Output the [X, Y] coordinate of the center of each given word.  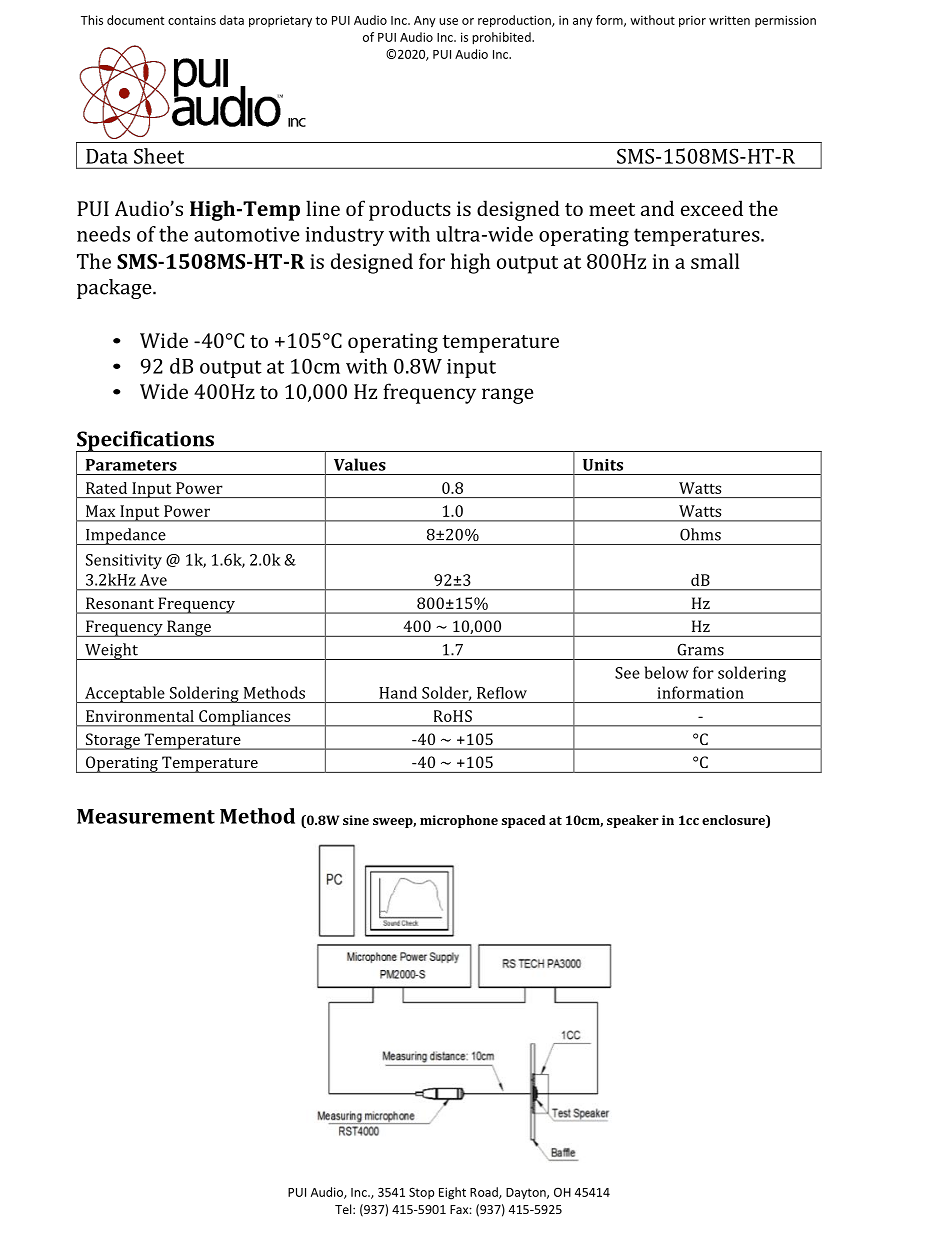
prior [692, 21]
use [448, 21]
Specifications [146, 442]
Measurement [146, 816]
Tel [344, 1209]
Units [603, 465]
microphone [459, 821]
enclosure [734, 820]
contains [192, 20]
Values [360, 464]
